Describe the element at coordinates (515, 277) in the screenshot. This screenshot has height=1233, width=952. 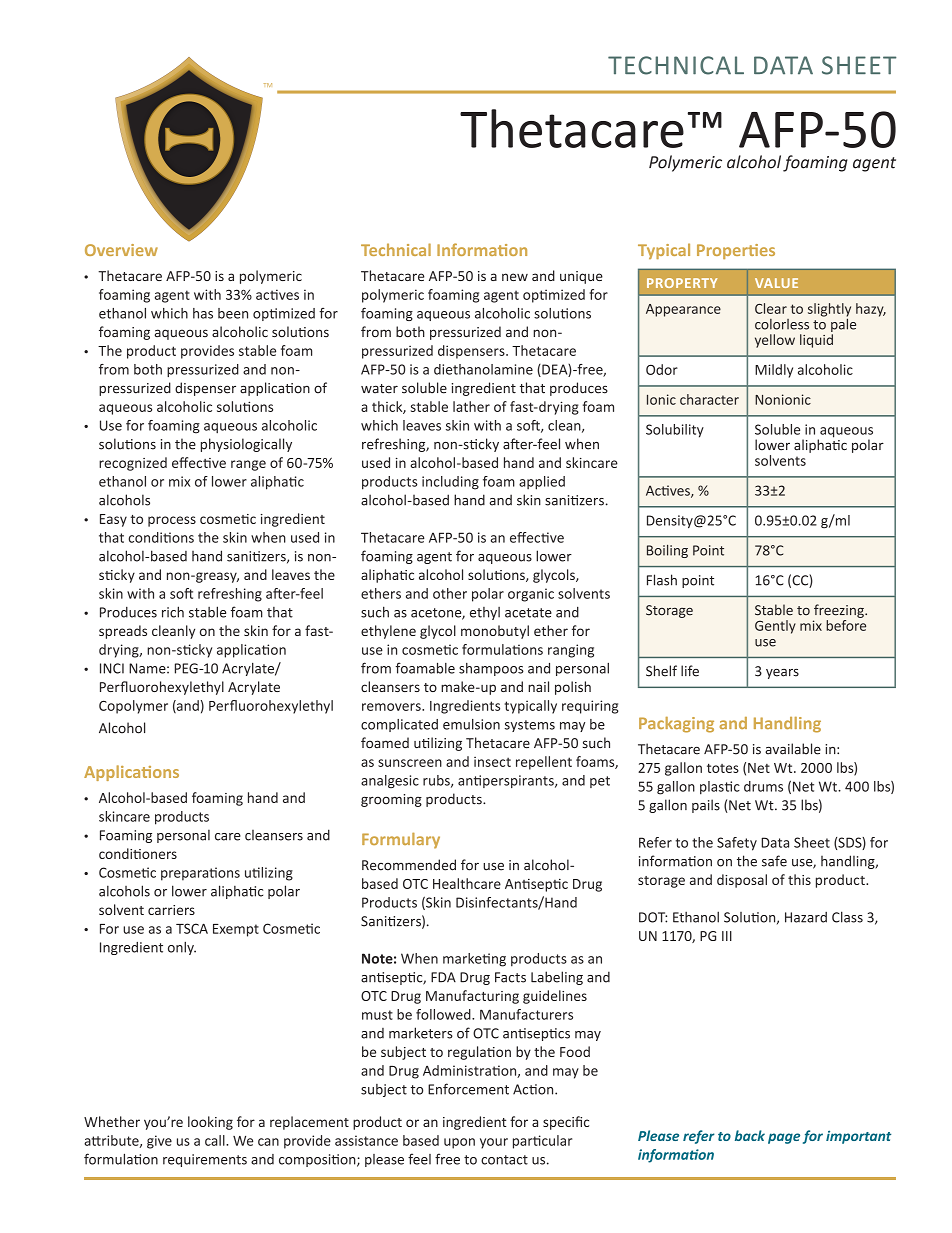
I see `new` at that location.
